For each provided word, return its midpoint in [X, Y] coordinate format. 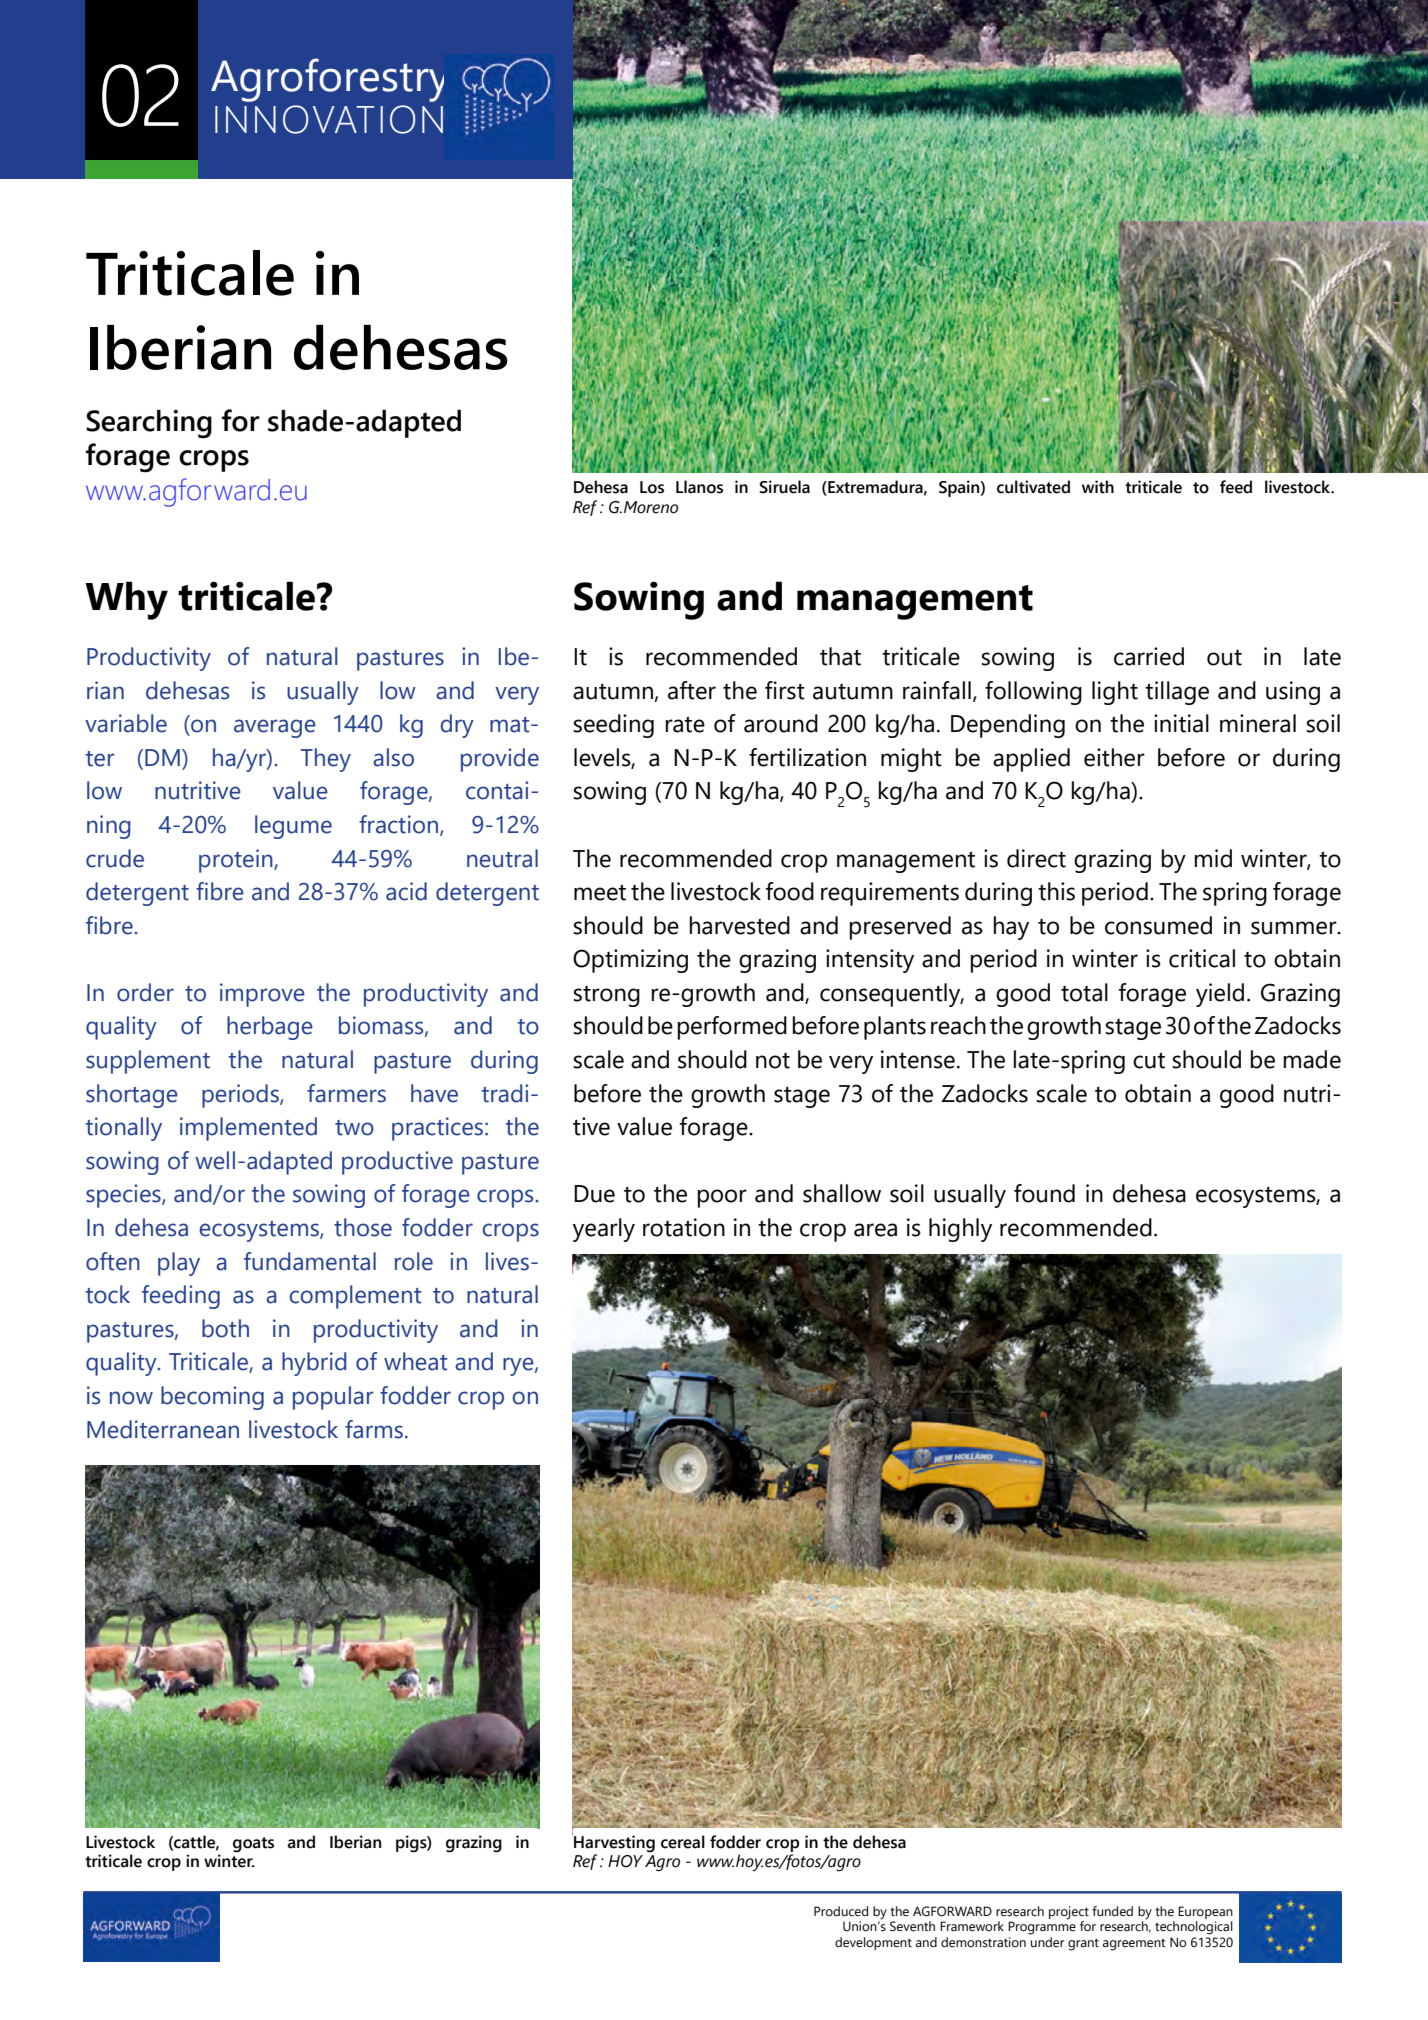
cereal [683, 1842]
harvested [740, 925]
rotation [684, 1227]
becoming [212, 1398]
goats [253, 1845]
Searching [149, 424]
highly [960, 1230]
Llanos [699, 487]
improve [262, 995]
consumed [1158, 925]
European [1205, 1912]
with [1098, 487]
